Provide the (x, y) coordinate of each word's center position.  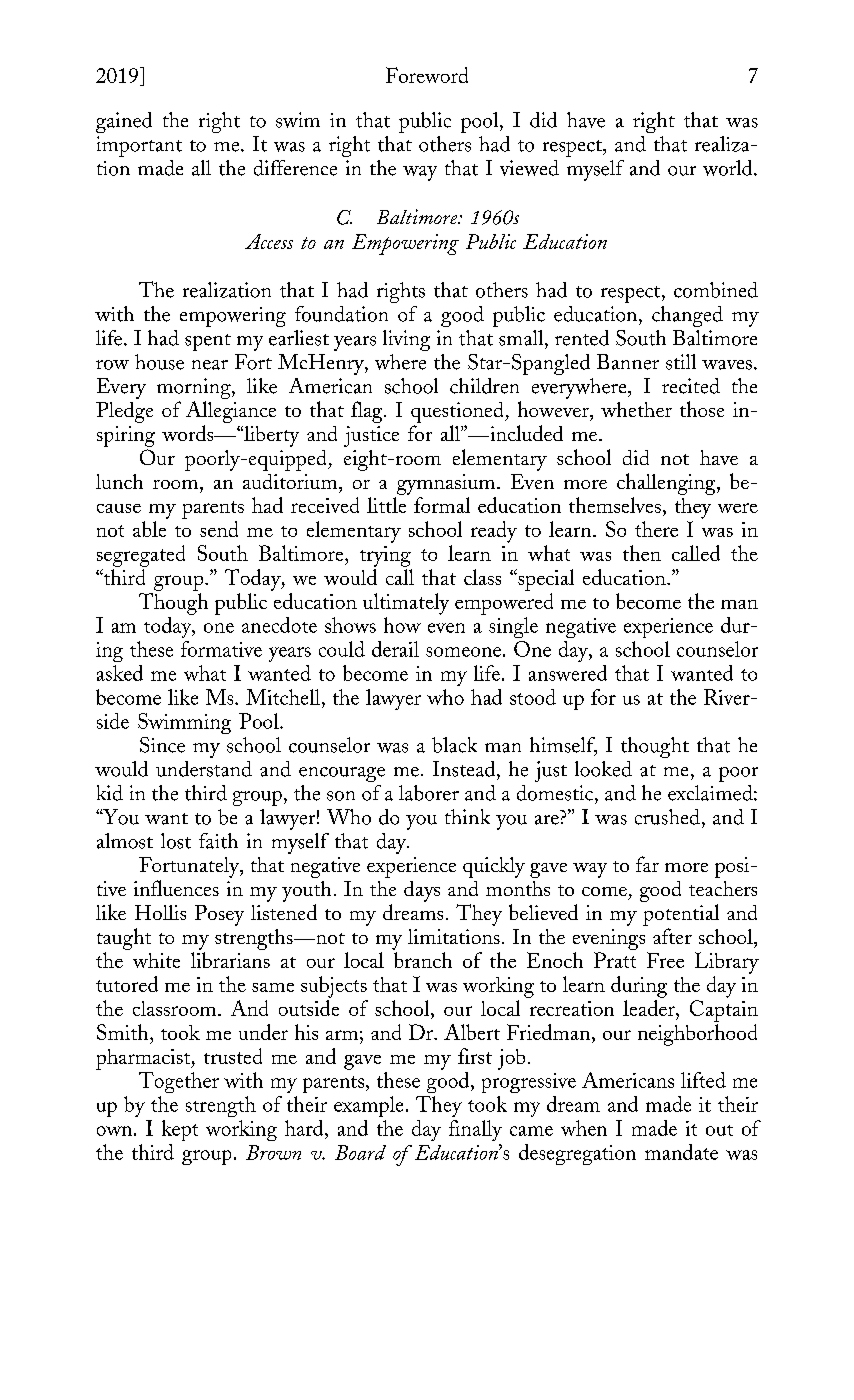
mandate (681, 1152)
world (729, 168)
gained (124, 122)
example (368, 1106)
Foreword (427, 75)
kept (180, 1130)
